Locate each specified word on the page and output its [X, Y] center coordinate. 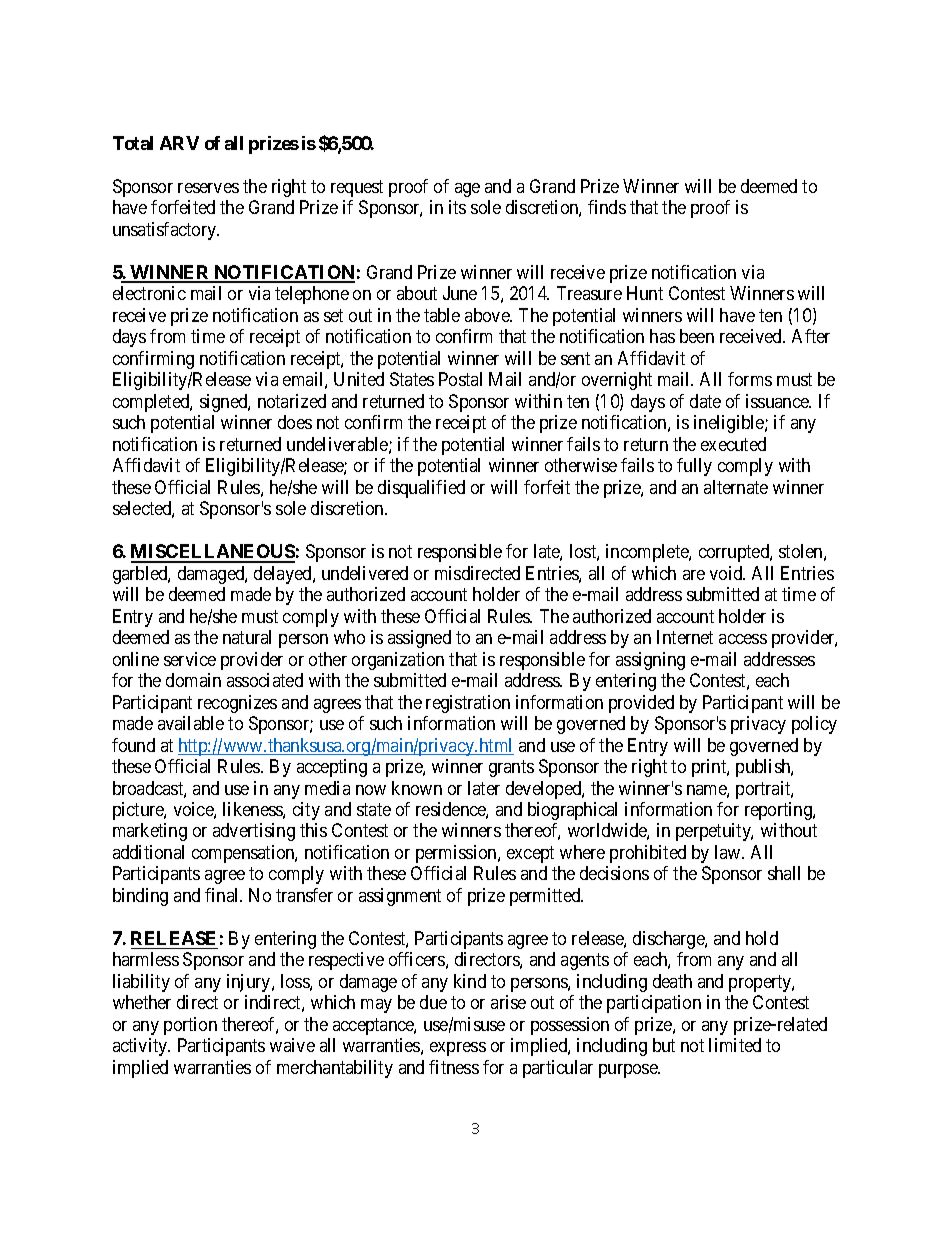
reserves [208, 188]
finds [607, 207]
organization [398, 661]
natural [247, 637]
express [458, 1049]
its [457, 207]
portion [190, 1026]
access [743, 639]
